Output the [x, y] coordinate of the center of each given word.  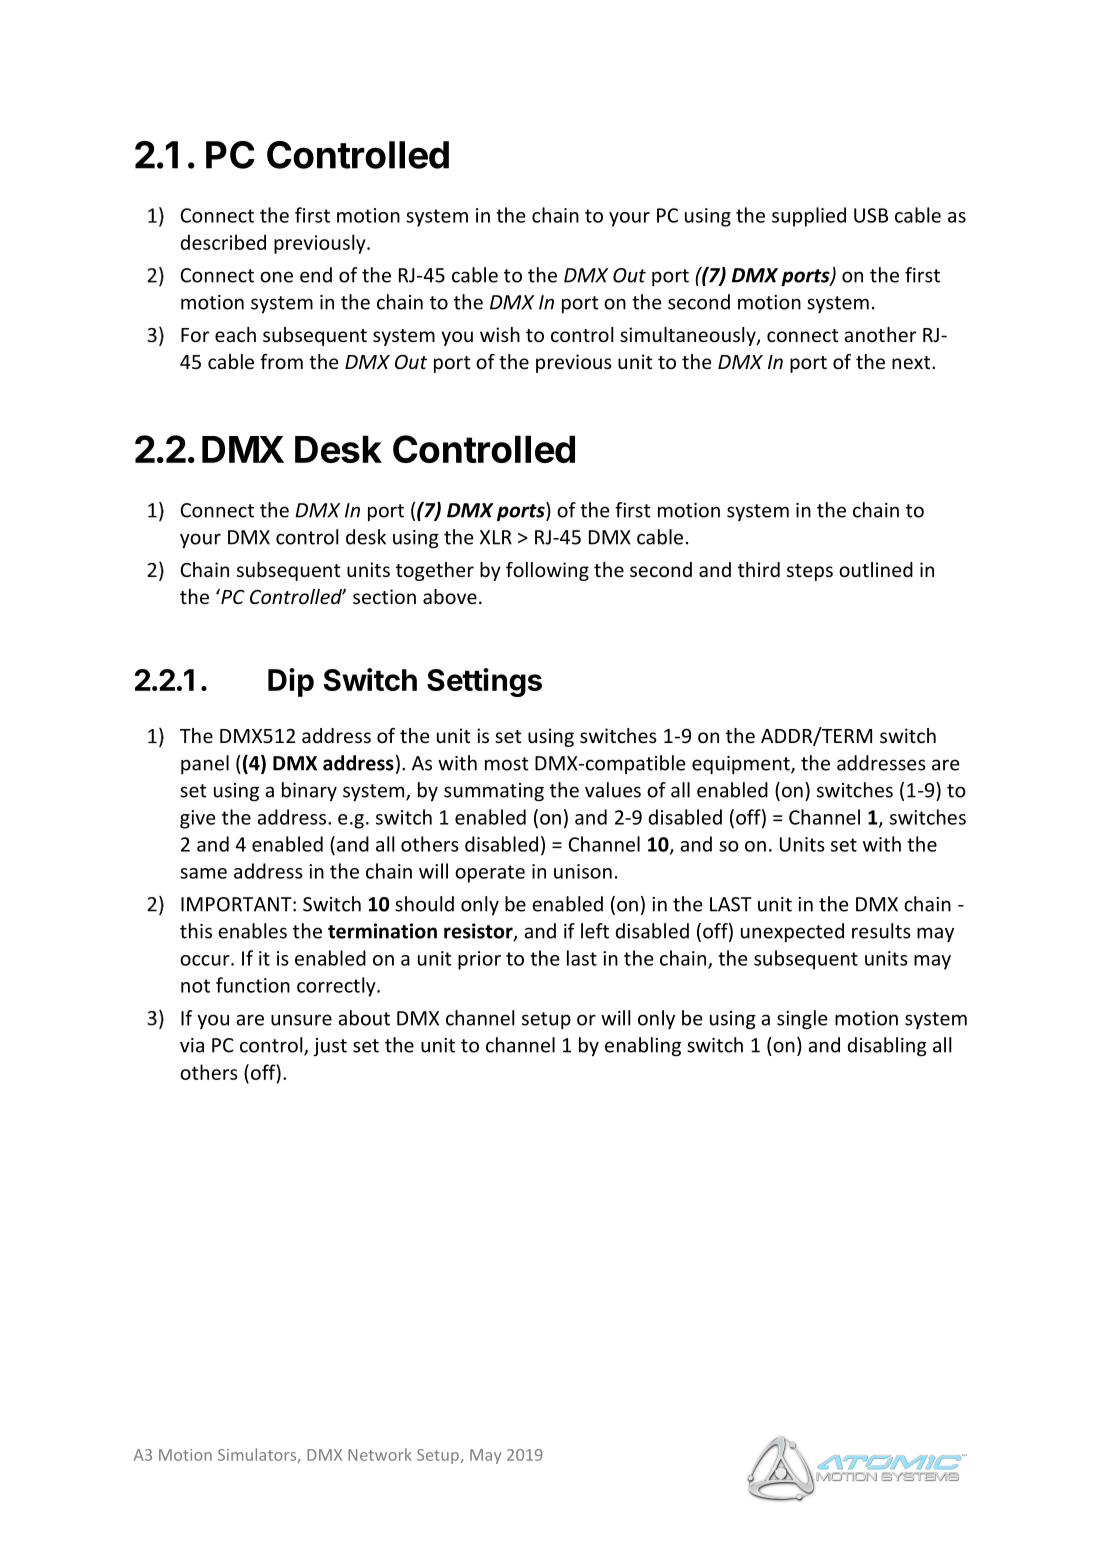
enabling [643, 1046]
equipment [742, 765]
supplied [809, 217]
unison [583, 871]
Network [380, 1454]
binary [309, 791]
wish [500, 334]
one [276, 277]
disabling [887, 1046]
